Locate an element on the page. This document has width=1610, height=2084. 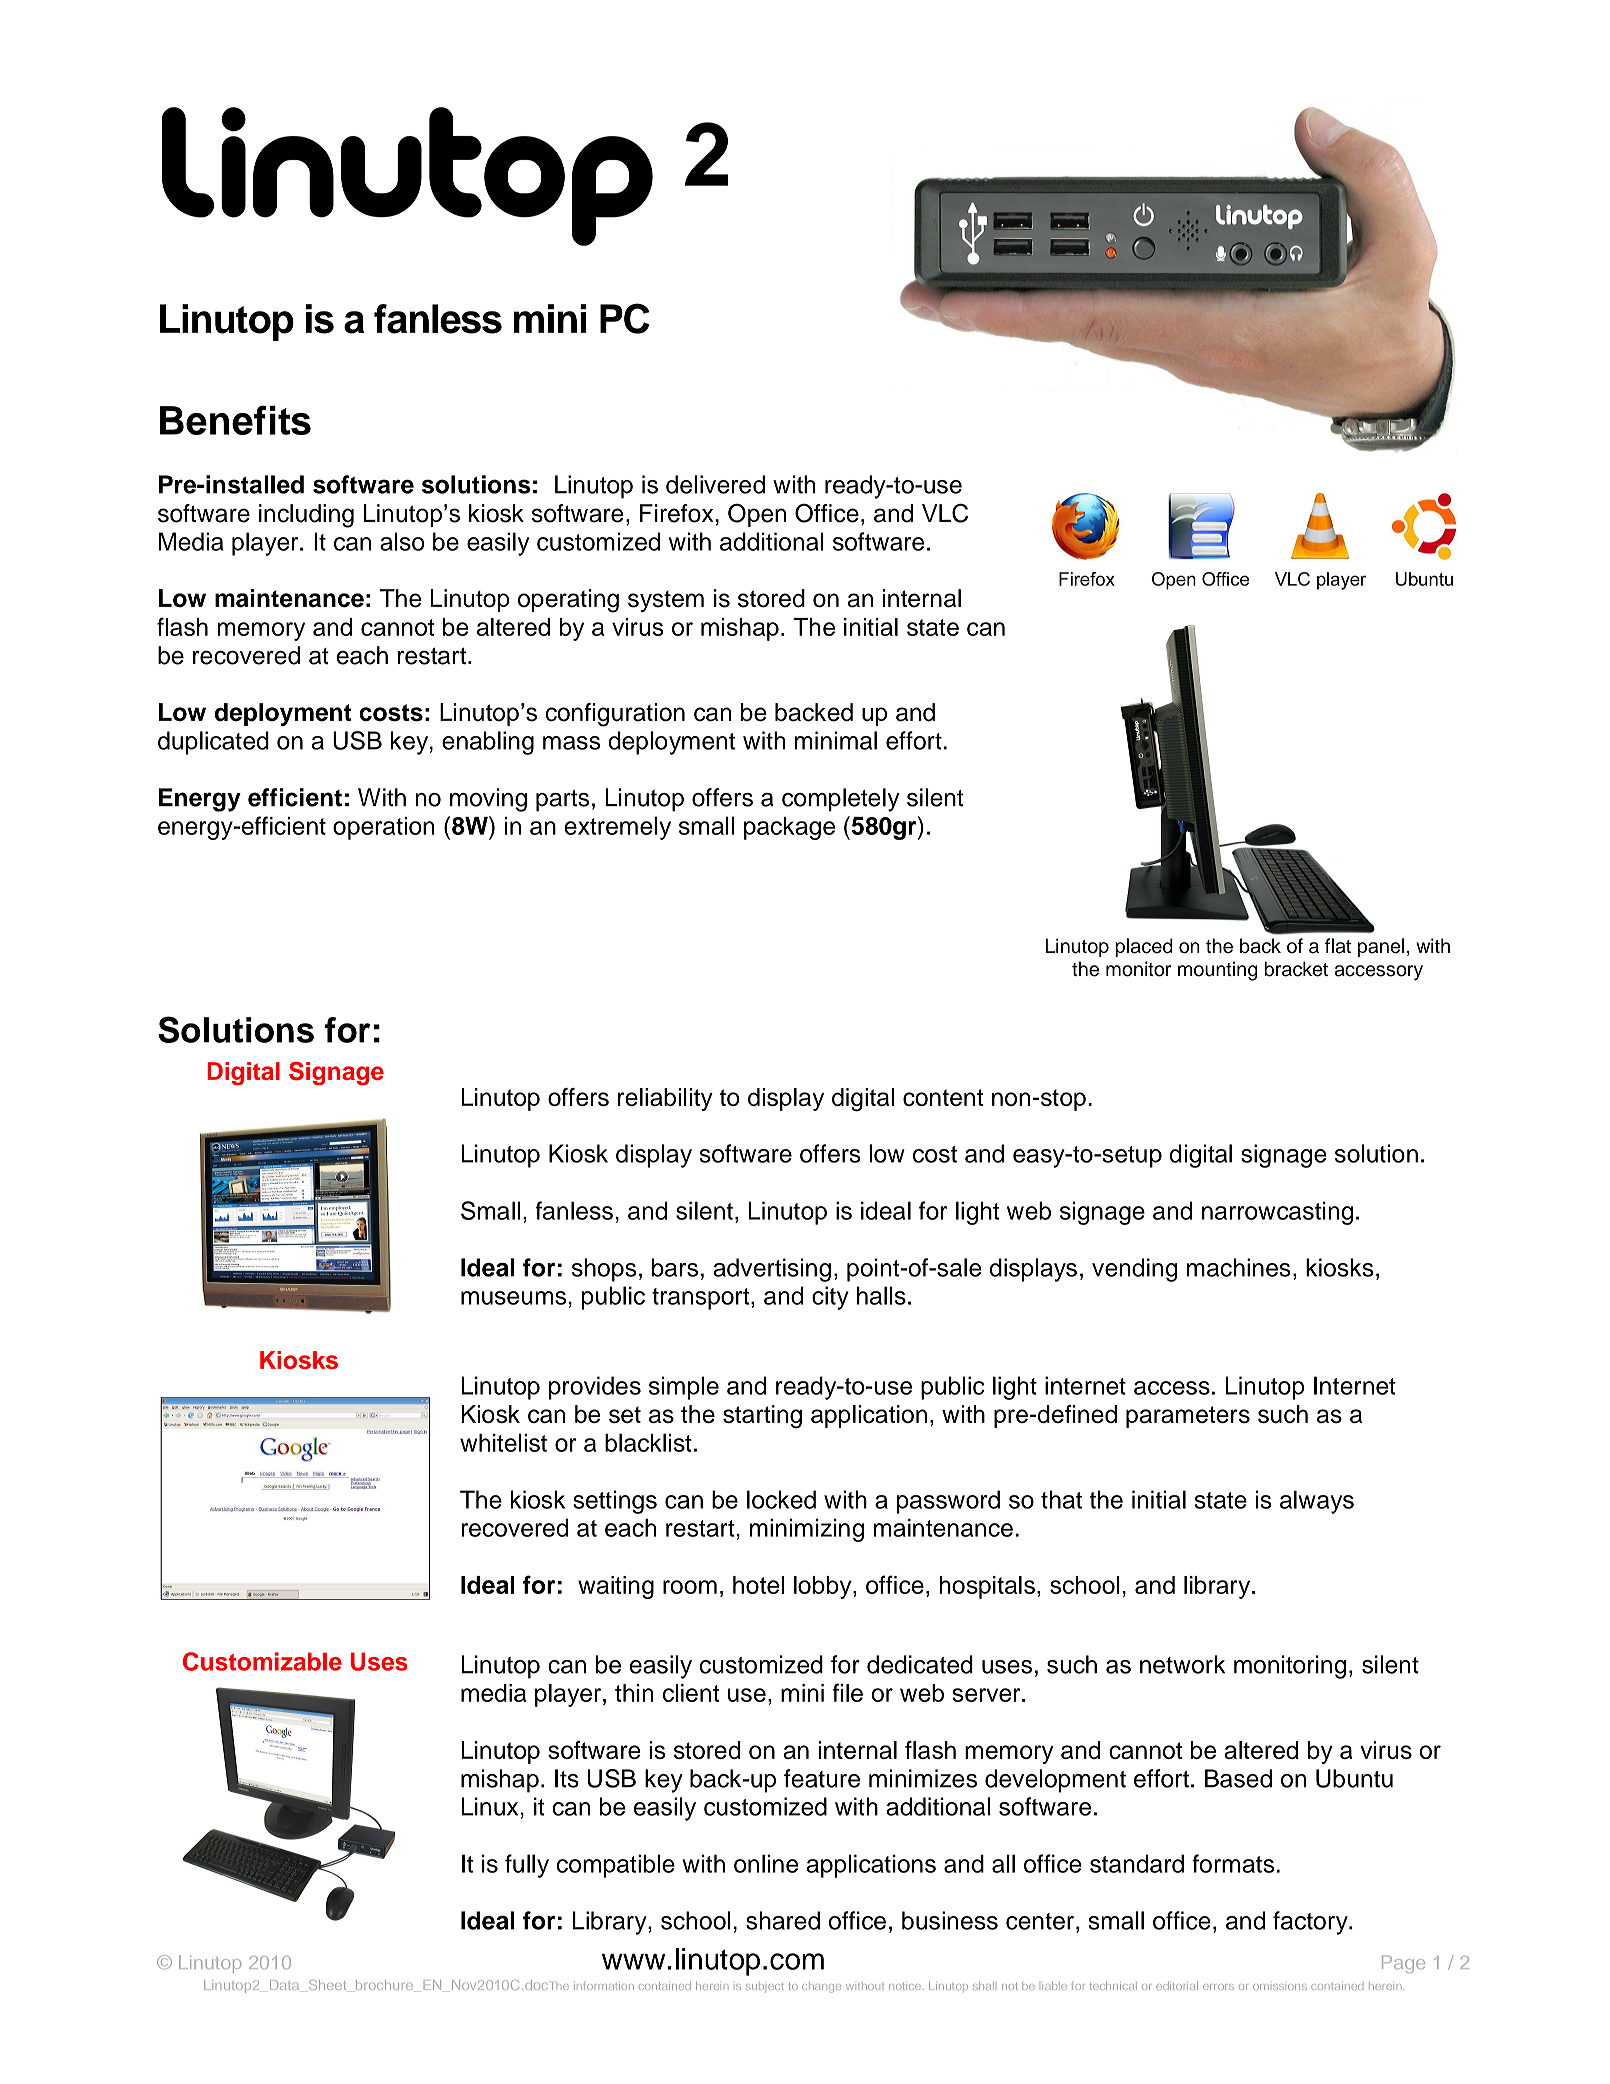
flat is located at coordinates (1338, 946).
